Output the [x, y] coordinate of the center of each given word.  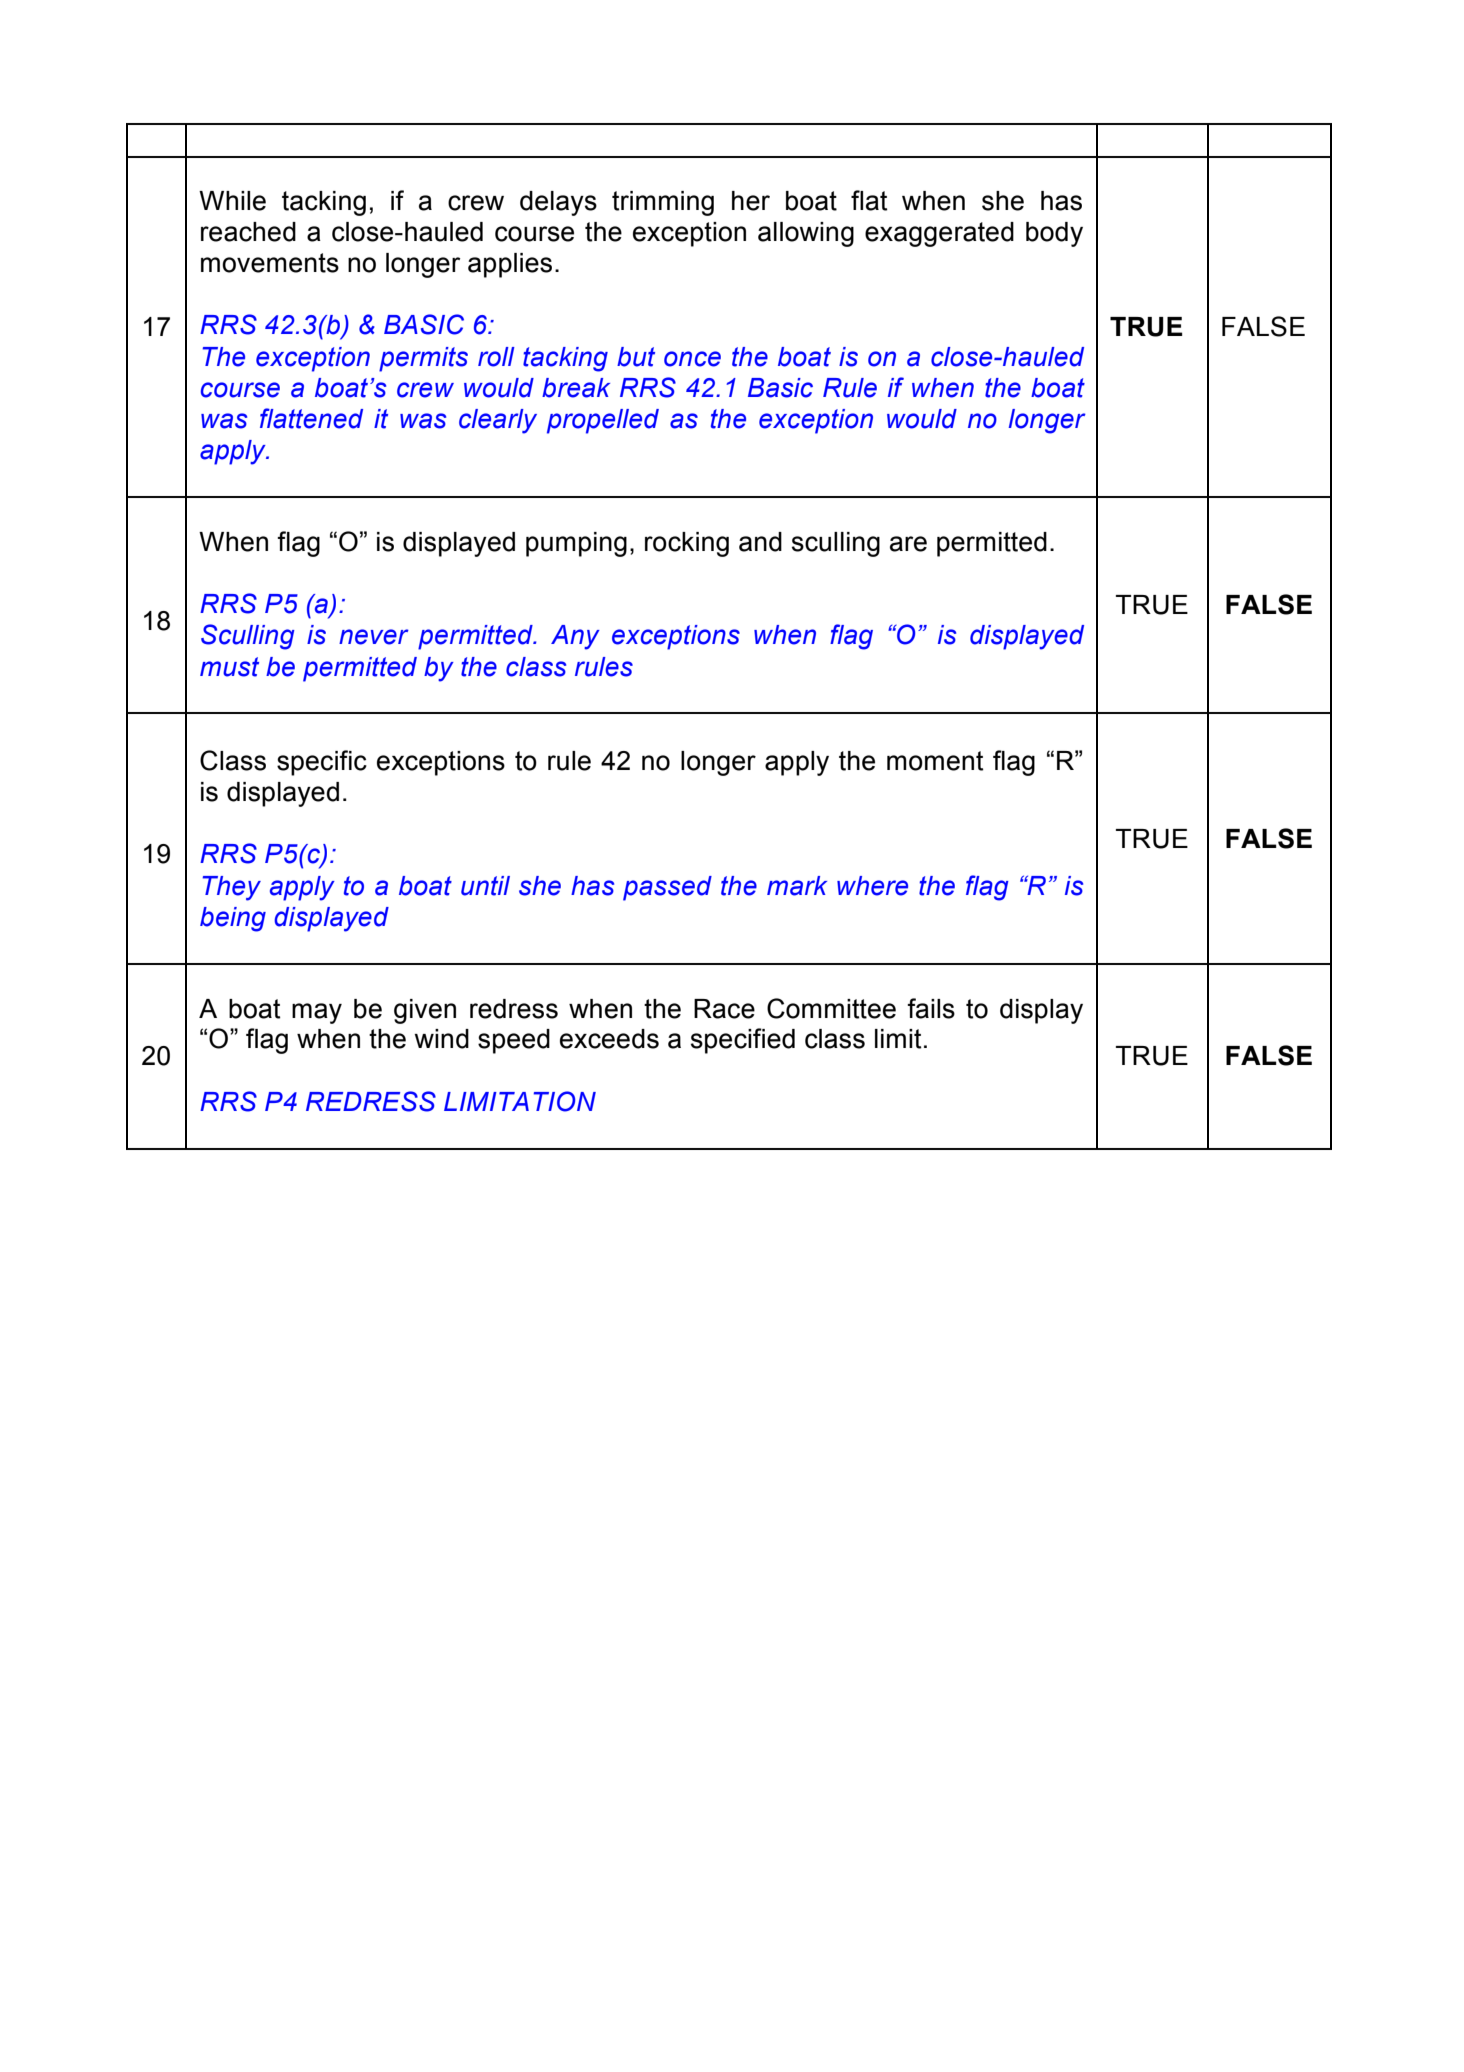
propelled [603, 421]
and [760, 542]
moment [935, 761]
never [374, 637]
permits [423, 359]
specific [322, 763]
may [317, 1013]
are [908, 544]
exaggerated [939, 234]
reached [248, 232]
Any [575, 637]
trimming [663, 203]
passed [667, 888]
